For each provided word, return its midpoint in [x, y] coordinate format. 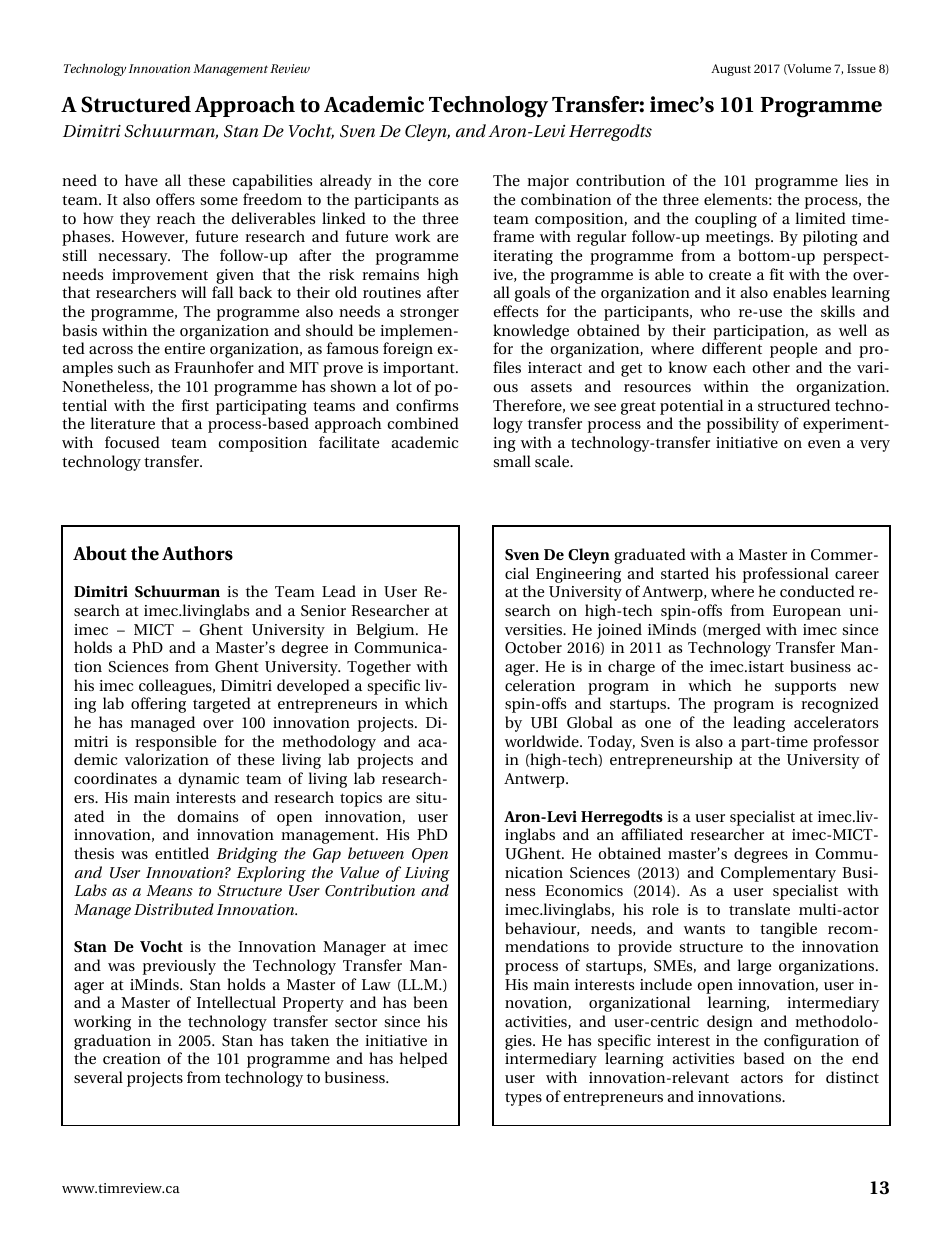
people [793, 350]
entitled [182, 853]
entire [184, 348]
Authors [197, 553]
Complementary [778, 874]
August [731, 70]
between [376, 853]
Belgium [386, 631]
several [98, 1077]
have [141, 180]
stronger [429, 314]
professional [786, 575]
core [443, 182]
